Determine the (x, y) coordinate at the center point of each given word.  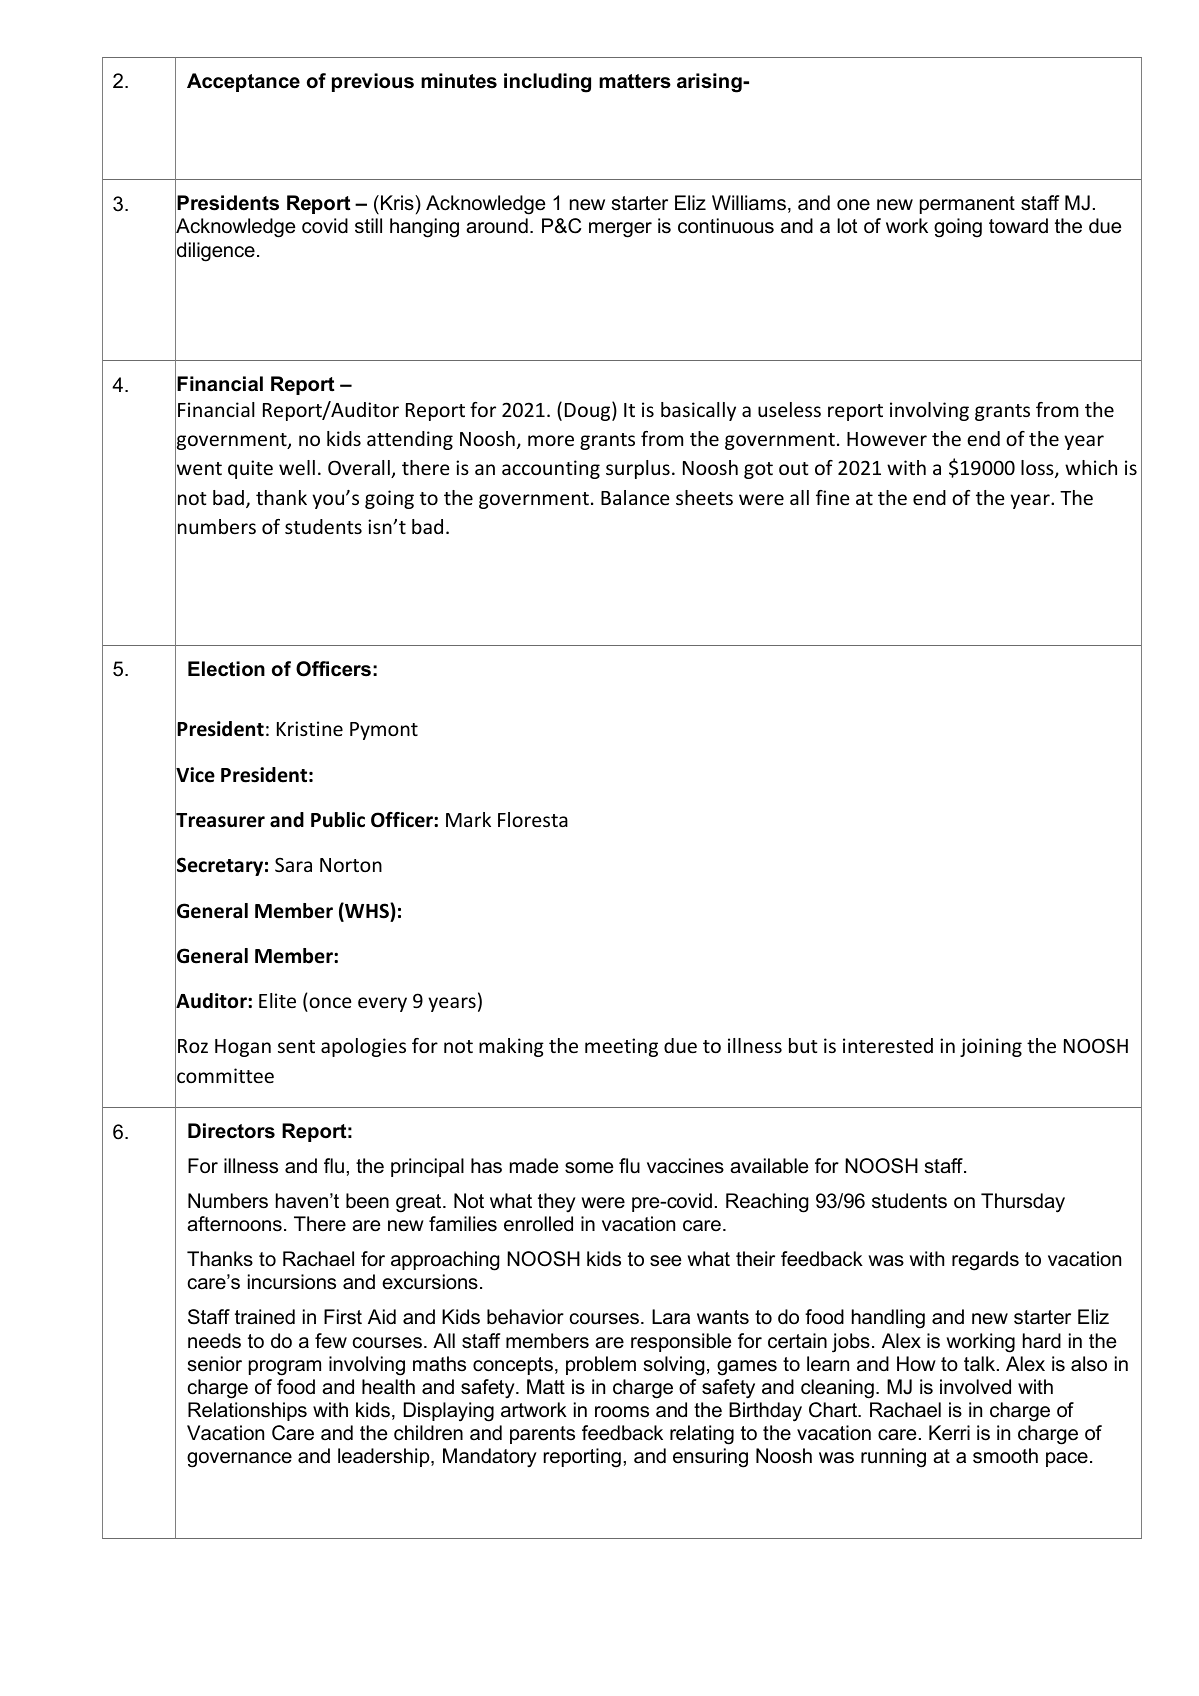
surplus (638, 469)
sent (296, 1046)
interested (888, 1045)
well (297, 467)
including (547, 83)
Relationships (247, 1411)
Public (338, 820)
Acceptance (243, 82)
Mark (468, 819)
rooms (622, 1411)
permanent (967, 205)
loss (1038, 469)
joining (991, 1047)
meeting (621, 1047)
